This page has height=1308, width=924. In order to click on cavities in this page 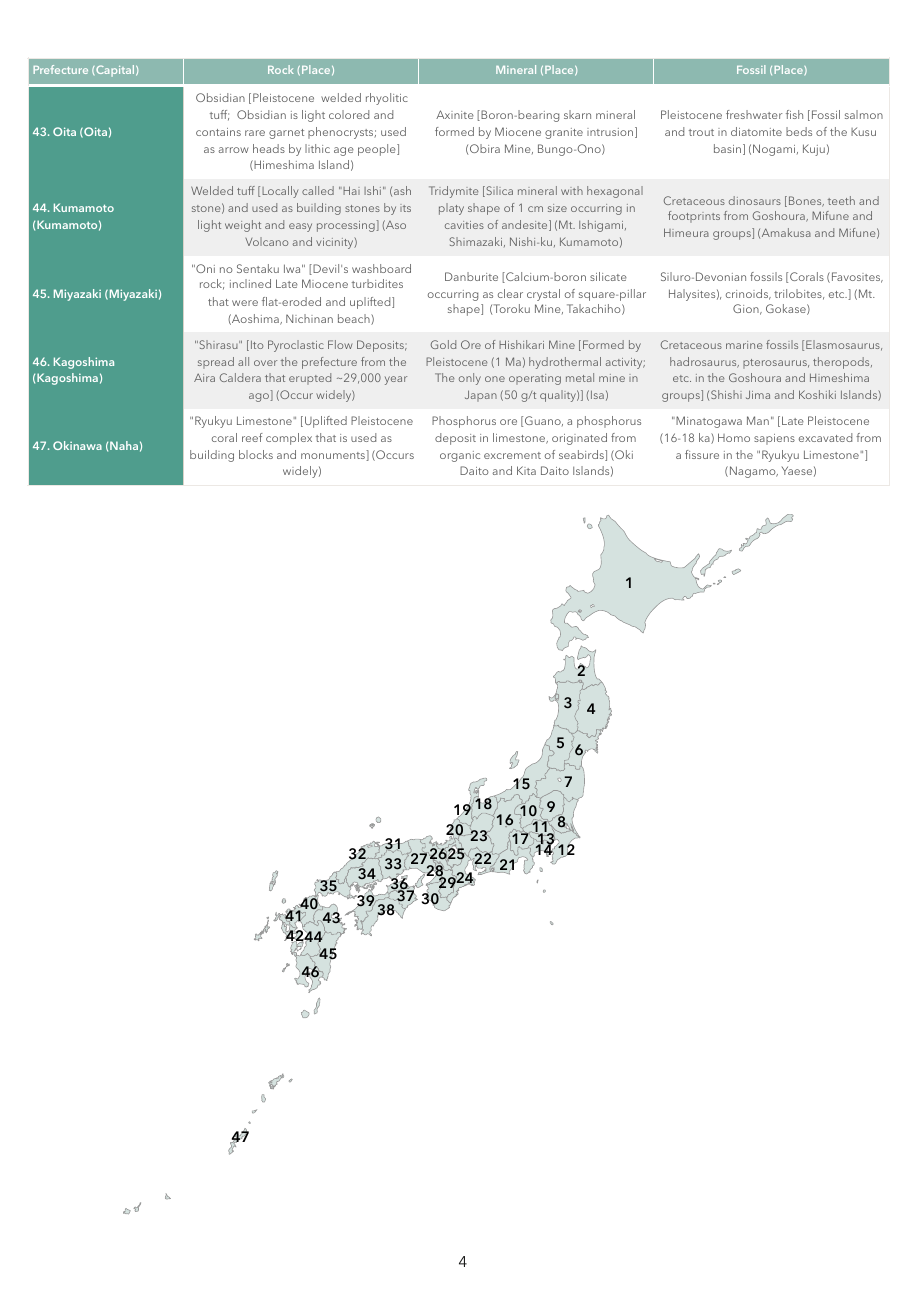, I will do `click(464, 225)`.
